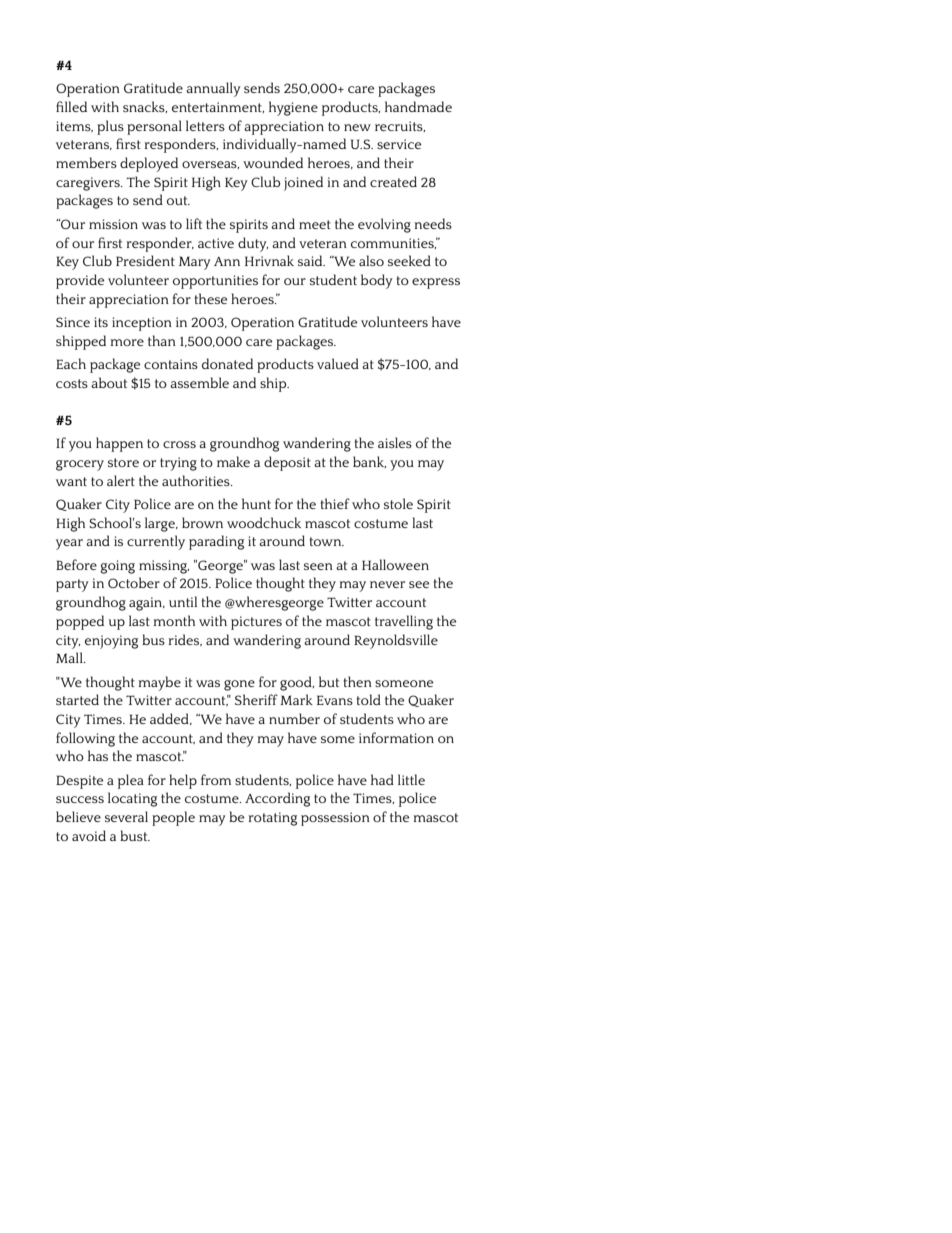  What do you see at coordinates (227, 363) in the screenshot?
I see `donated` at bounding box center [227, 363].
